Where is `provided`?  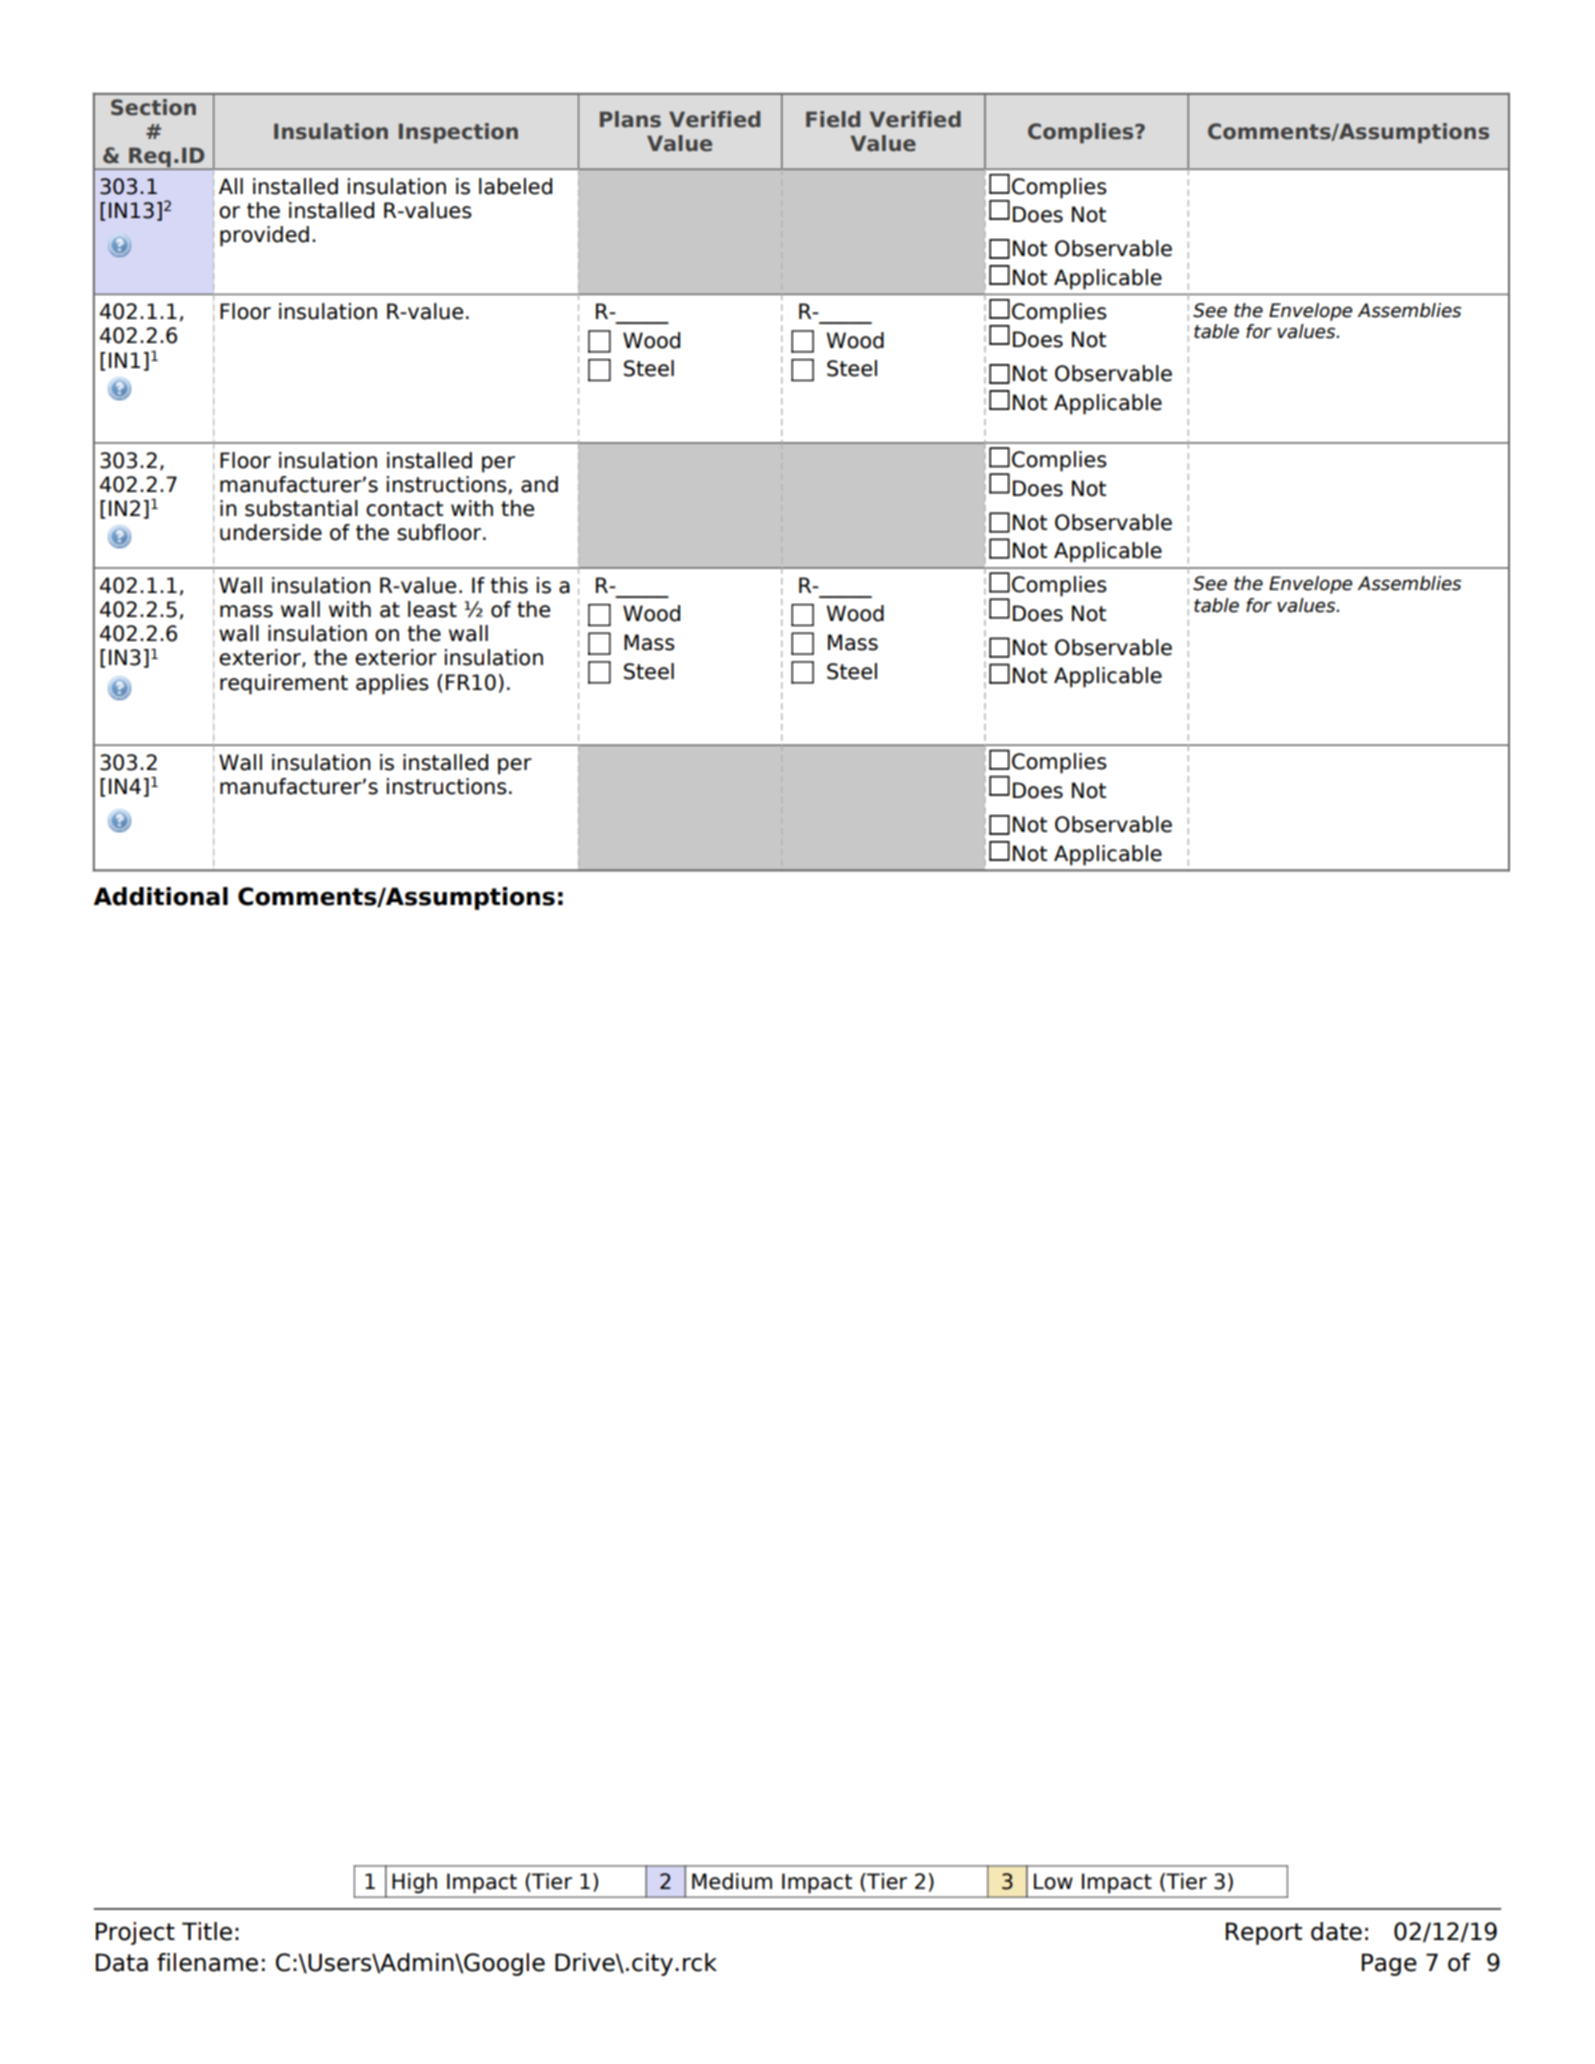 provided is located at coordinates (264, 236).
